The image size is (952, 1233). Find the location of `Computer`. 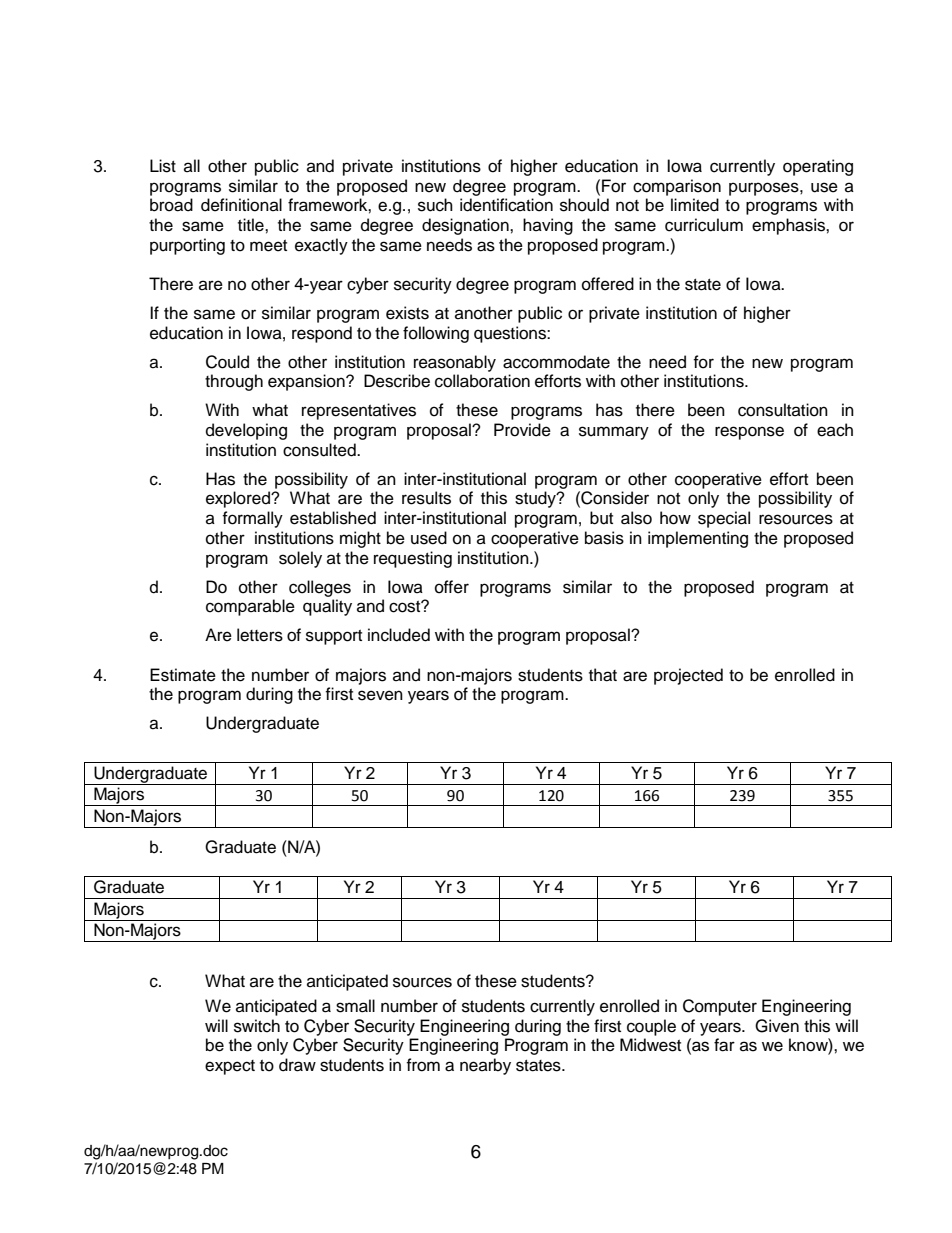

Computer is located at coordinates (720, 1007).
